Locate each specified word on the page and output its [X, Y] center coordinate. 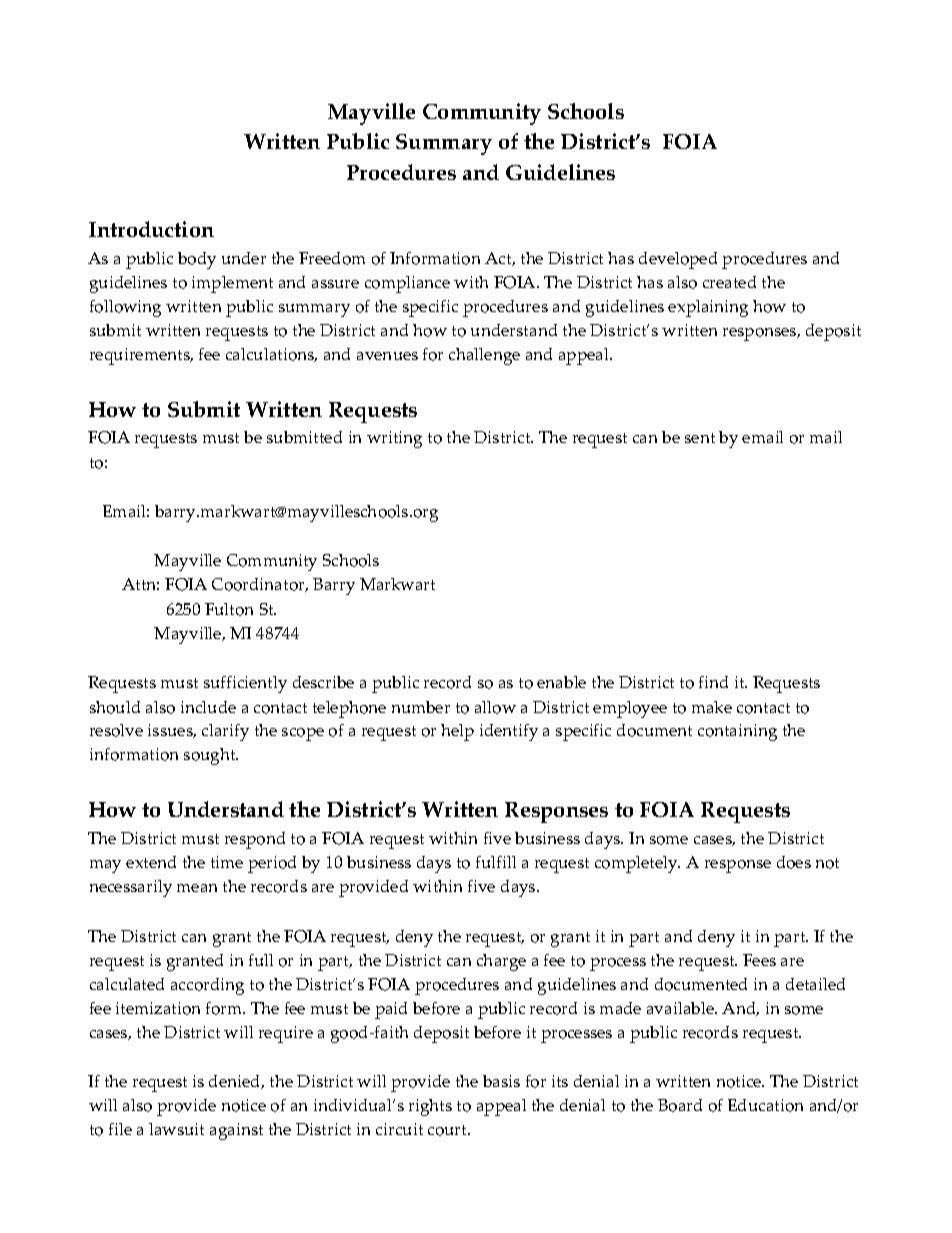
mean [197, 888]
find [713, 682]
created [729, 282]
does [794, 862]
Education [765, 1105]
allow [495, 707]
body [197, 260]
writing [394, 439]
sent [700, 438]
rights [430, 1107]
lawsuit [176, 1129]
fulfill [496, 862]
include [208, 707]
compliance [407, 284]
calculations [271, 355]
